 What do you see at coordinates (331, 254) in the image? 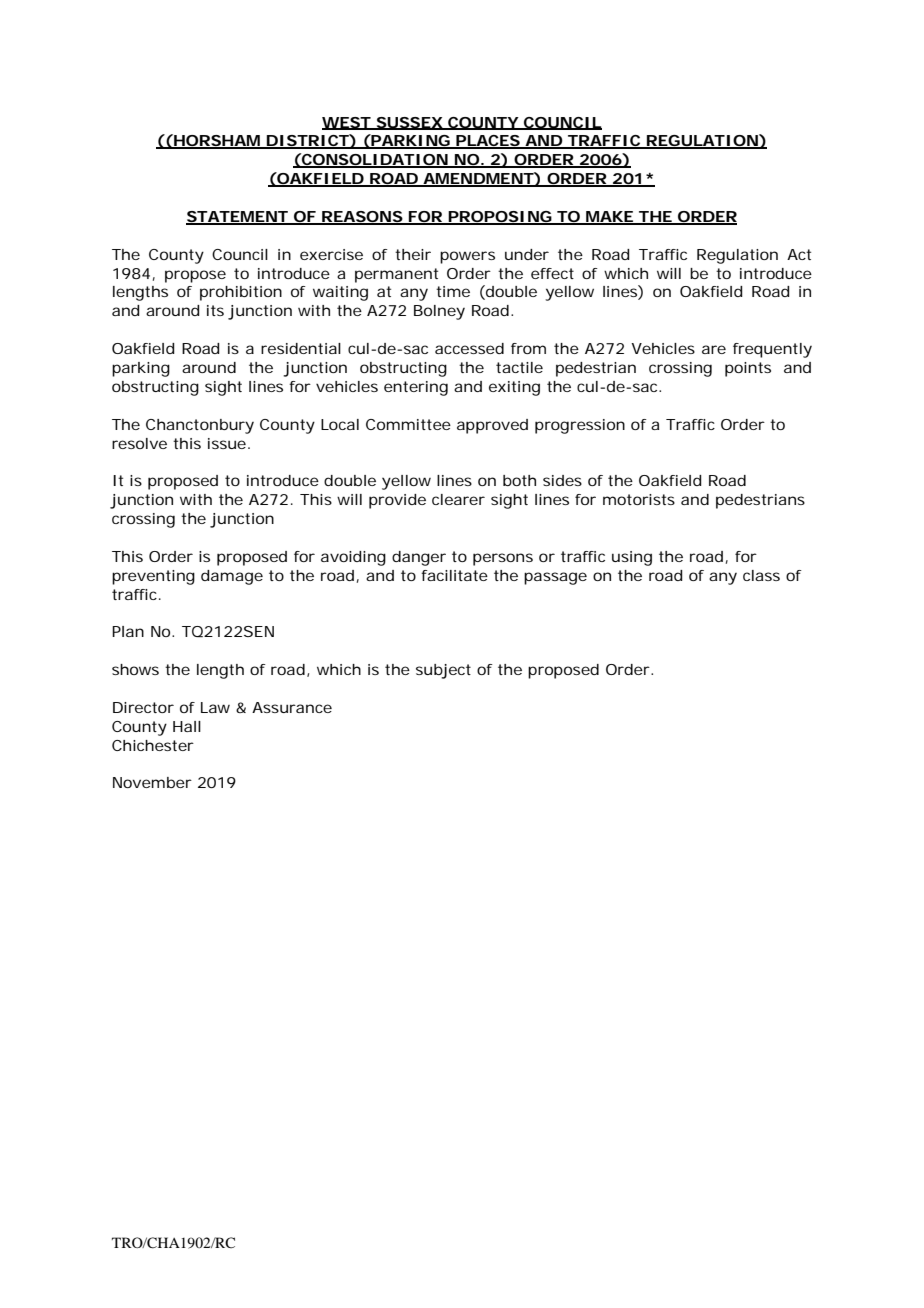
I see `exercise` at bounding box center [331, 254].
